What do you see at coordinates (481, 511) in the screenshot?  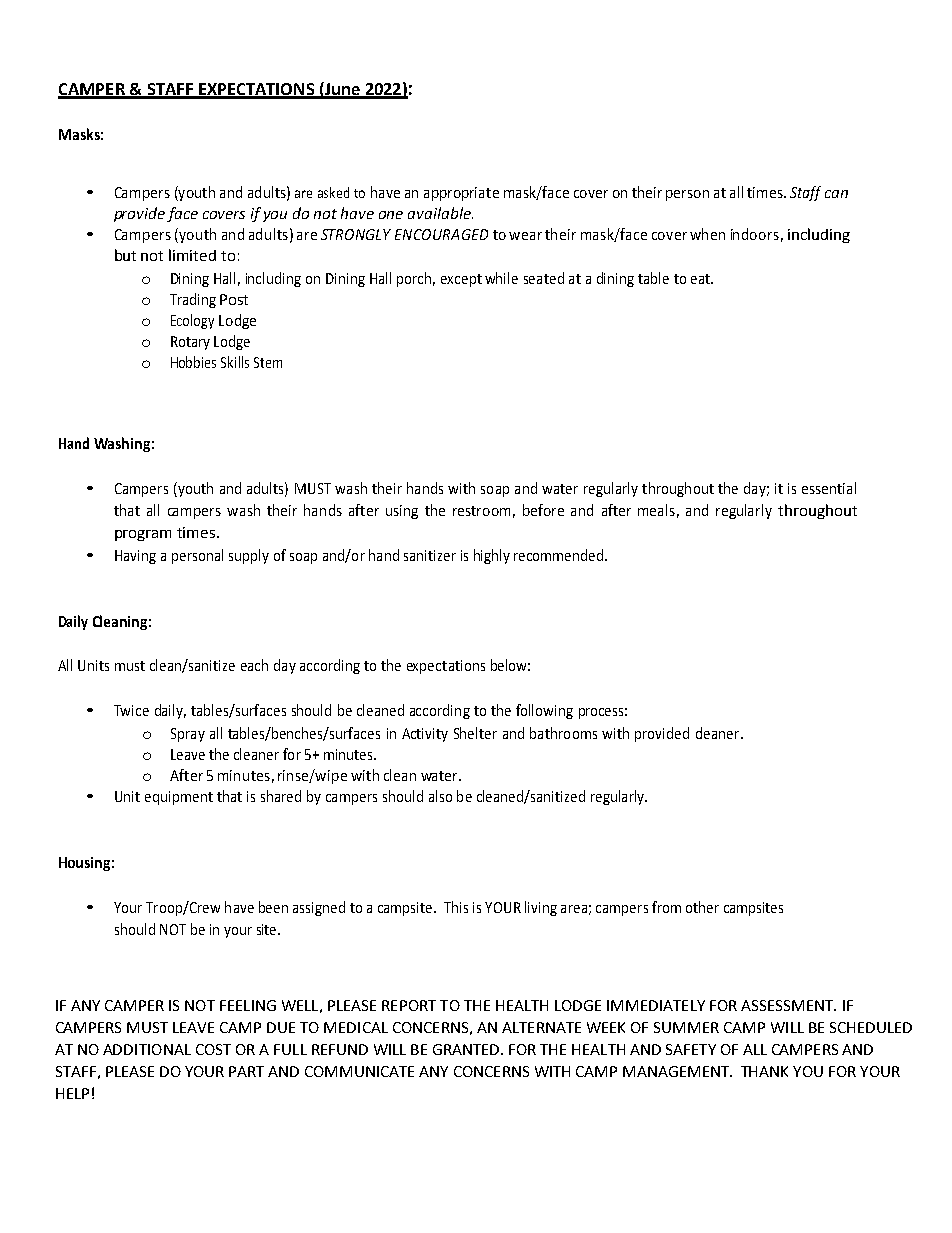 I see `restroom` at bounding box center [481, 511].
